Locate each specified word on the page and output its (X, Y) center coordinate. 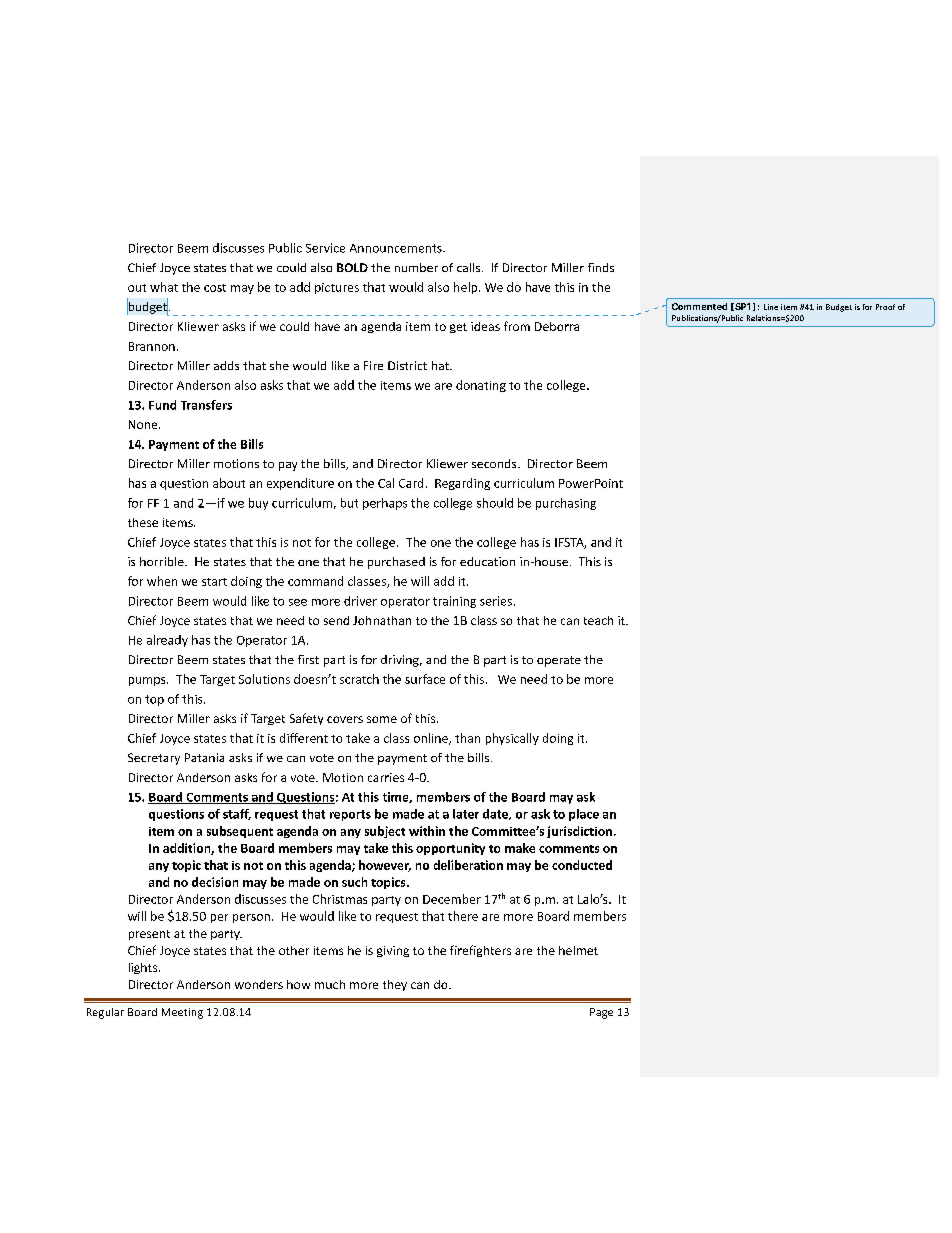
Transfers (206, 405)
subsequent (240, 832)
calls (470, 267)
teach (598, 620)
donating (481, 386)
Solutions (264, 679)
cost (215, 288)
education (487, 561)
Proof (885, 307)
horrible (163, 561)
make (520, 848)
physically (512, 739)
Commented (699, 306)
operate (559, 661)
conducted (582, 865)
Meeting (182, 1013)
